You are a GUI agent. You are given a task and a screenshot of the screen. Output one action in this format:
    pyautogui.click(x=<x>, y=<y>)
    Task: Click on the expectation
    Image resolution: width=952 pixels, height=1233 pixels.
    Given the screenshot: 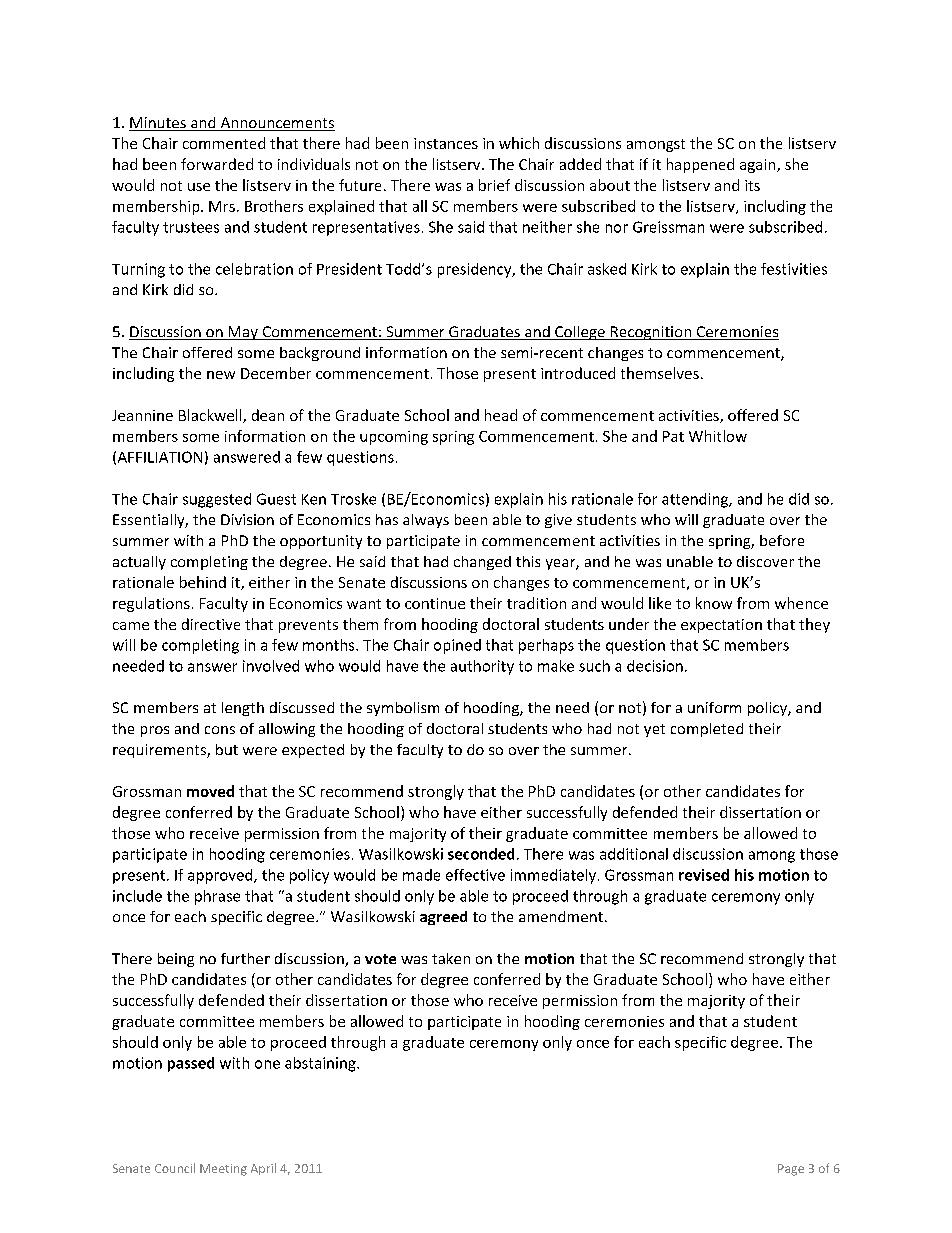 What is the action you would take?
    pyautogui.click(x=721, y=626)
